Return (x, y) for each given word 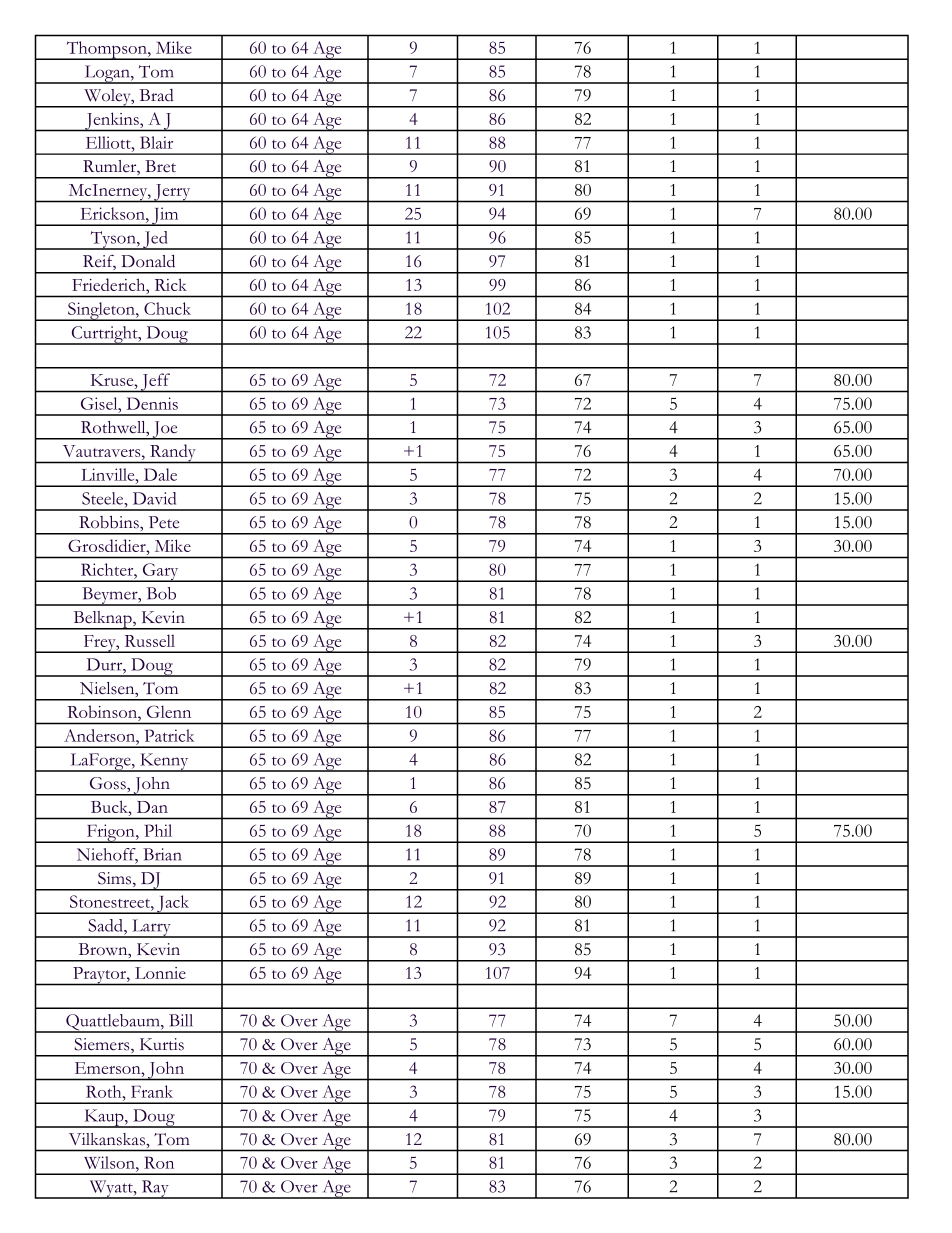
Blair (156, 142)
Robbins (110, 522)
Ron (159, 1162)
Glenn (169, 711)
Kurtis (162, 1044)
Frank (152, 1091)
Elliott (109, 142)
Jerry (172, 193)
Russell (150, 640)
